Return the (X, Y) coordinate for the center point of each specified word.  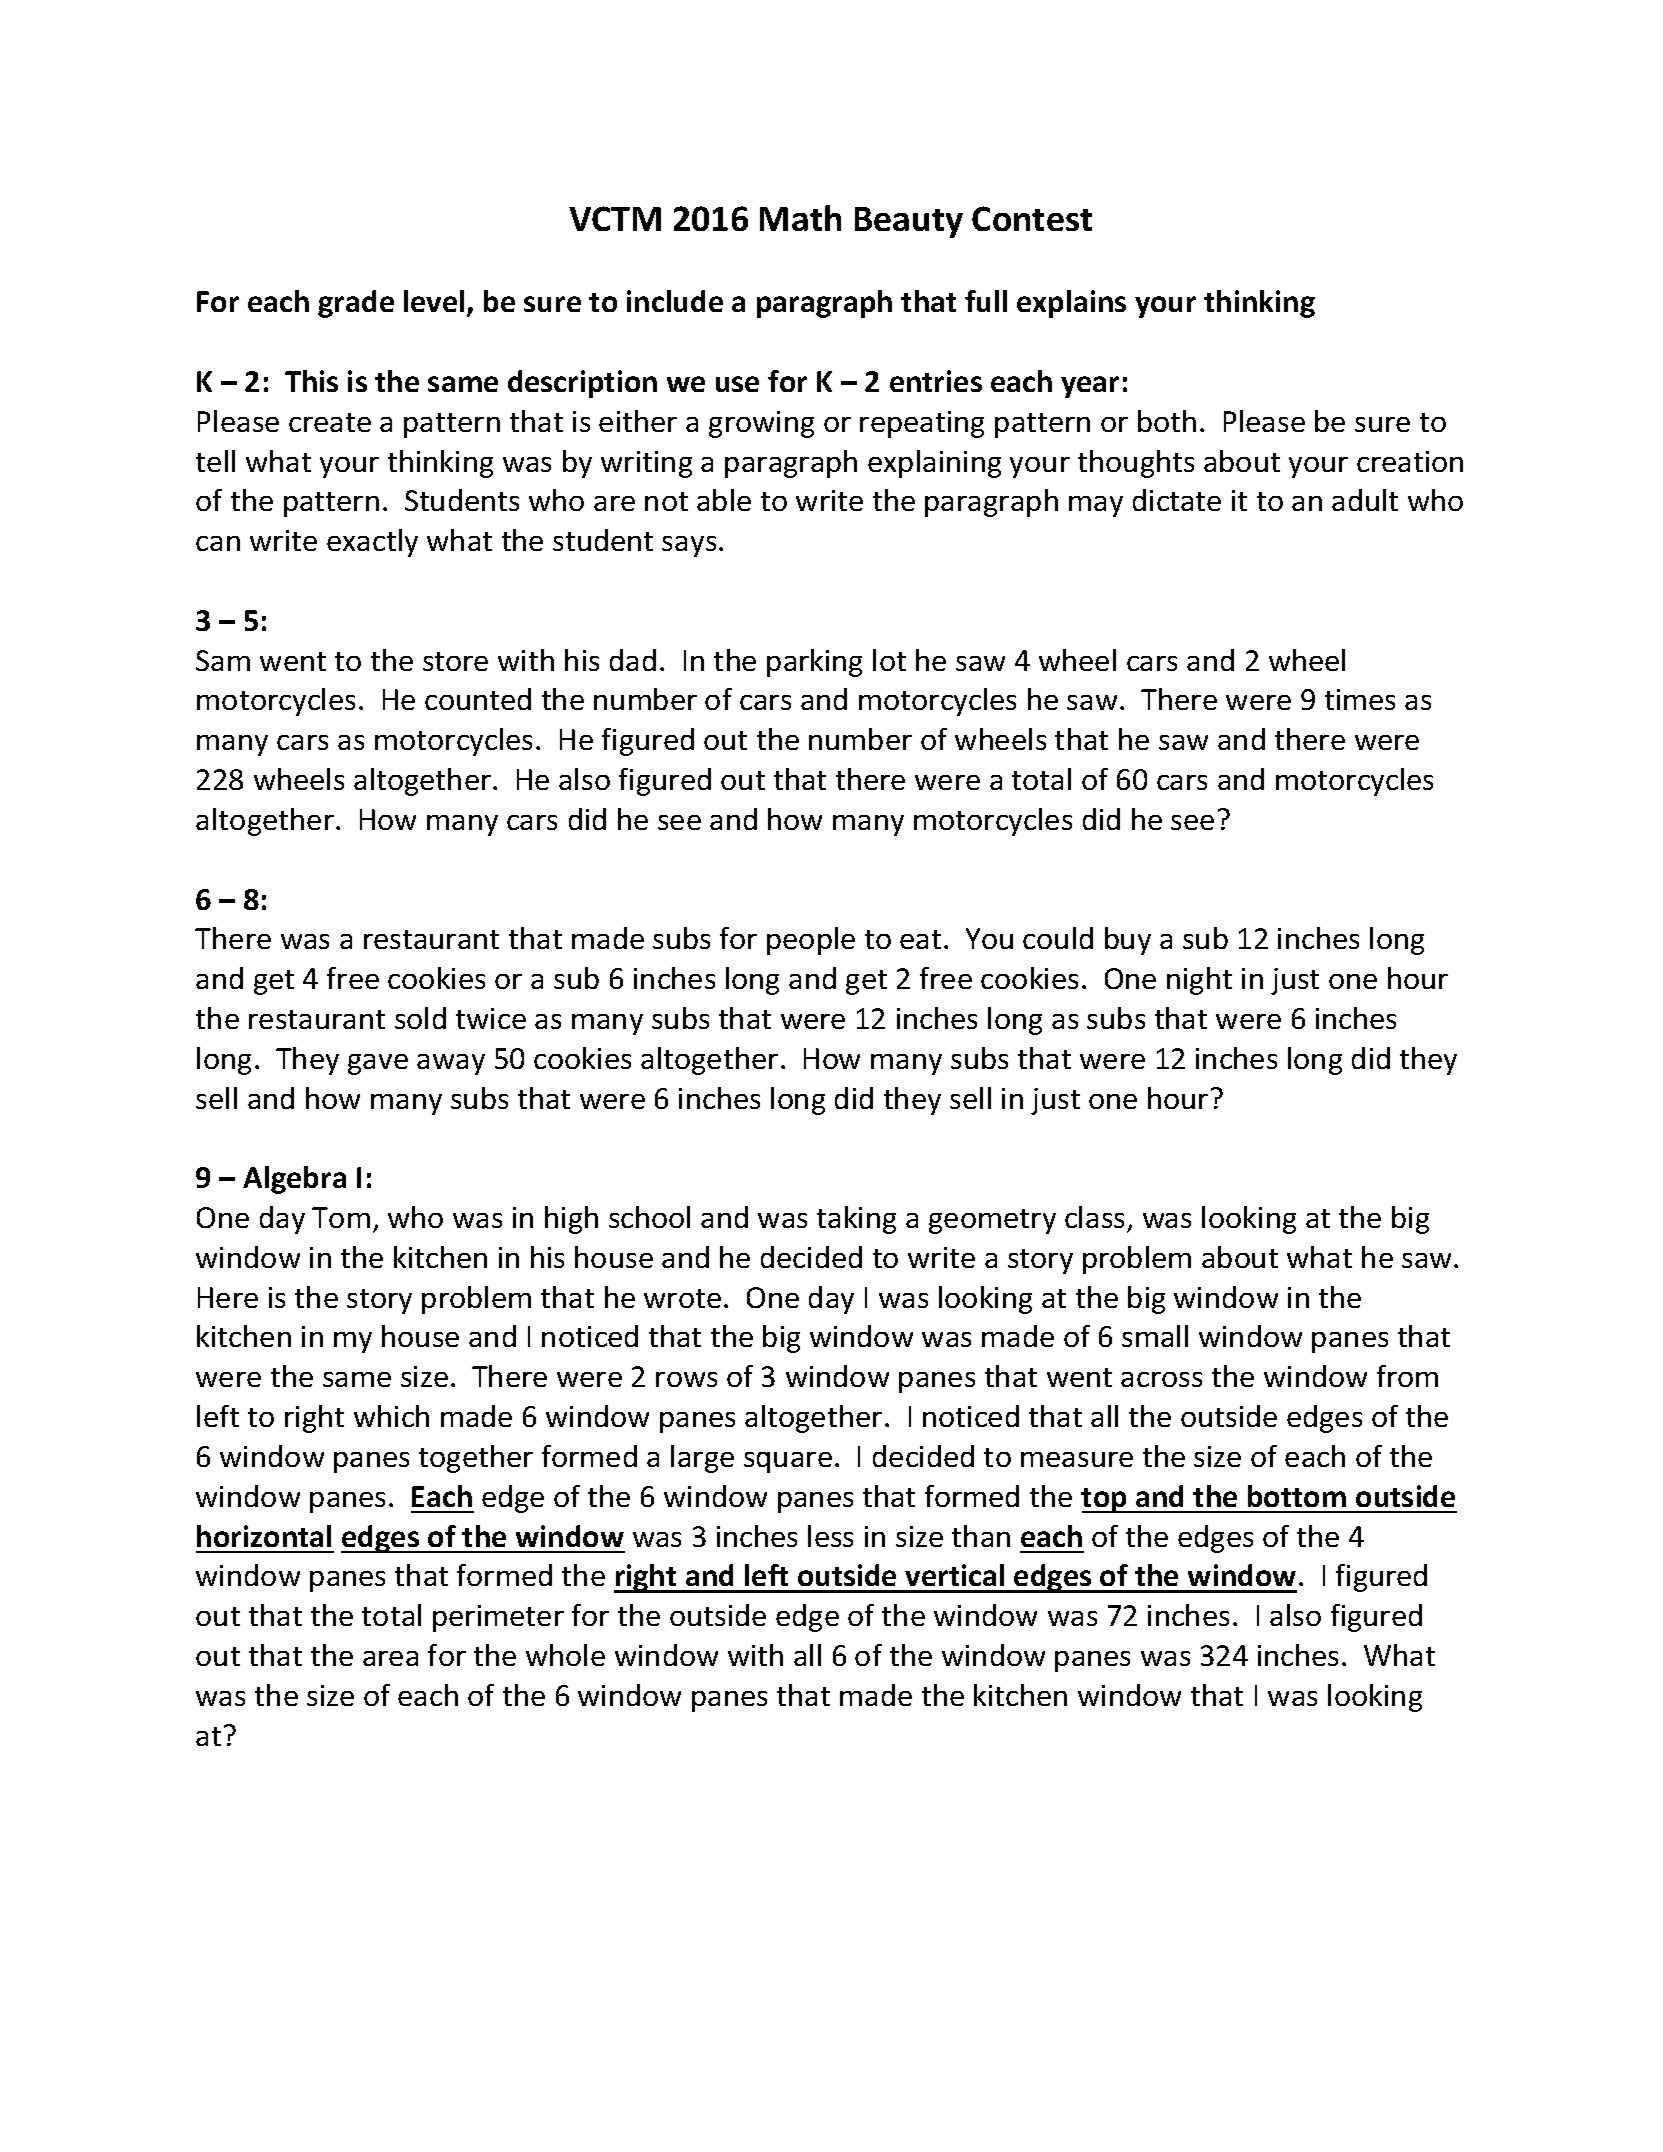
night (1199, 981)
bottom (1297, 1496)
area (390, 1658)
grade (356, 304)
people (811, 941)
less (830, 1536)
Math (800, 218)
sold (420, 1018)
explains (1071, 304)
